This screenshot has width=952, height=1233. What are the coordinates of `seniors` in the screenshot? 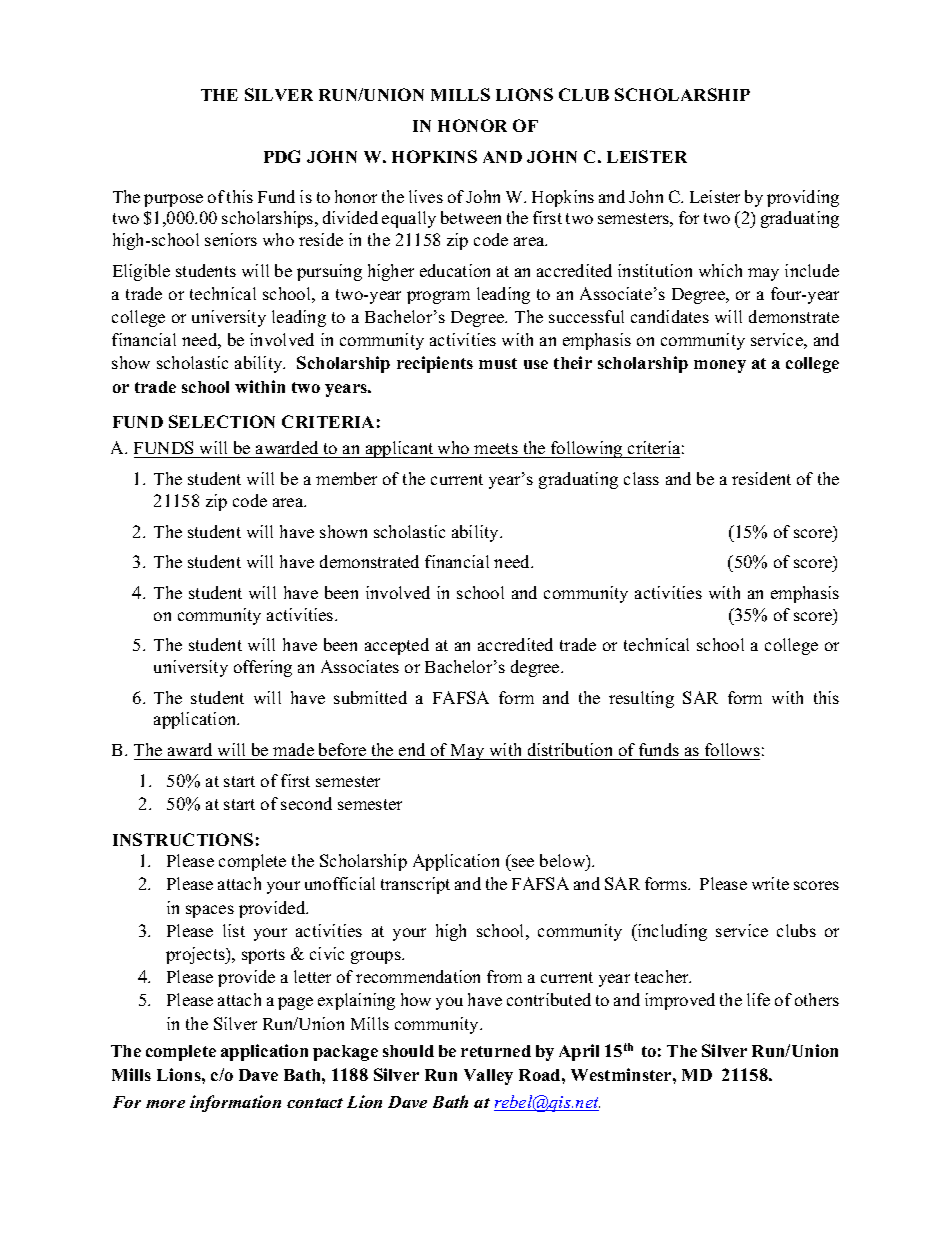 It's located at (231, 239).
